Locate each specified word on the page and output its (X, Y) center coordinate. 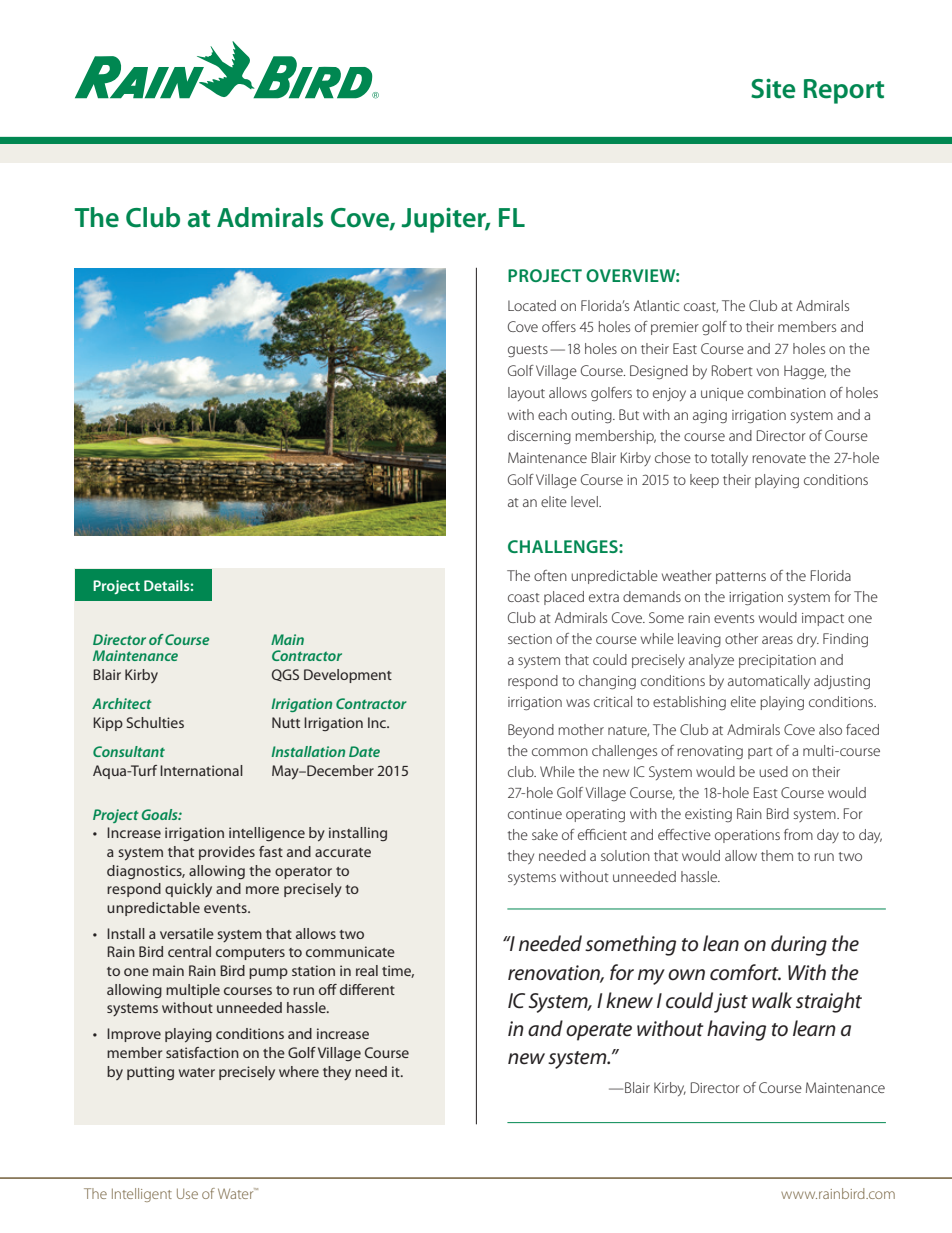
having (736, 1030)
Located (532, 305)
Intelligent (142, 1195)
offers (559, 326)
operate (599, 1032)
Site (773, 88)
